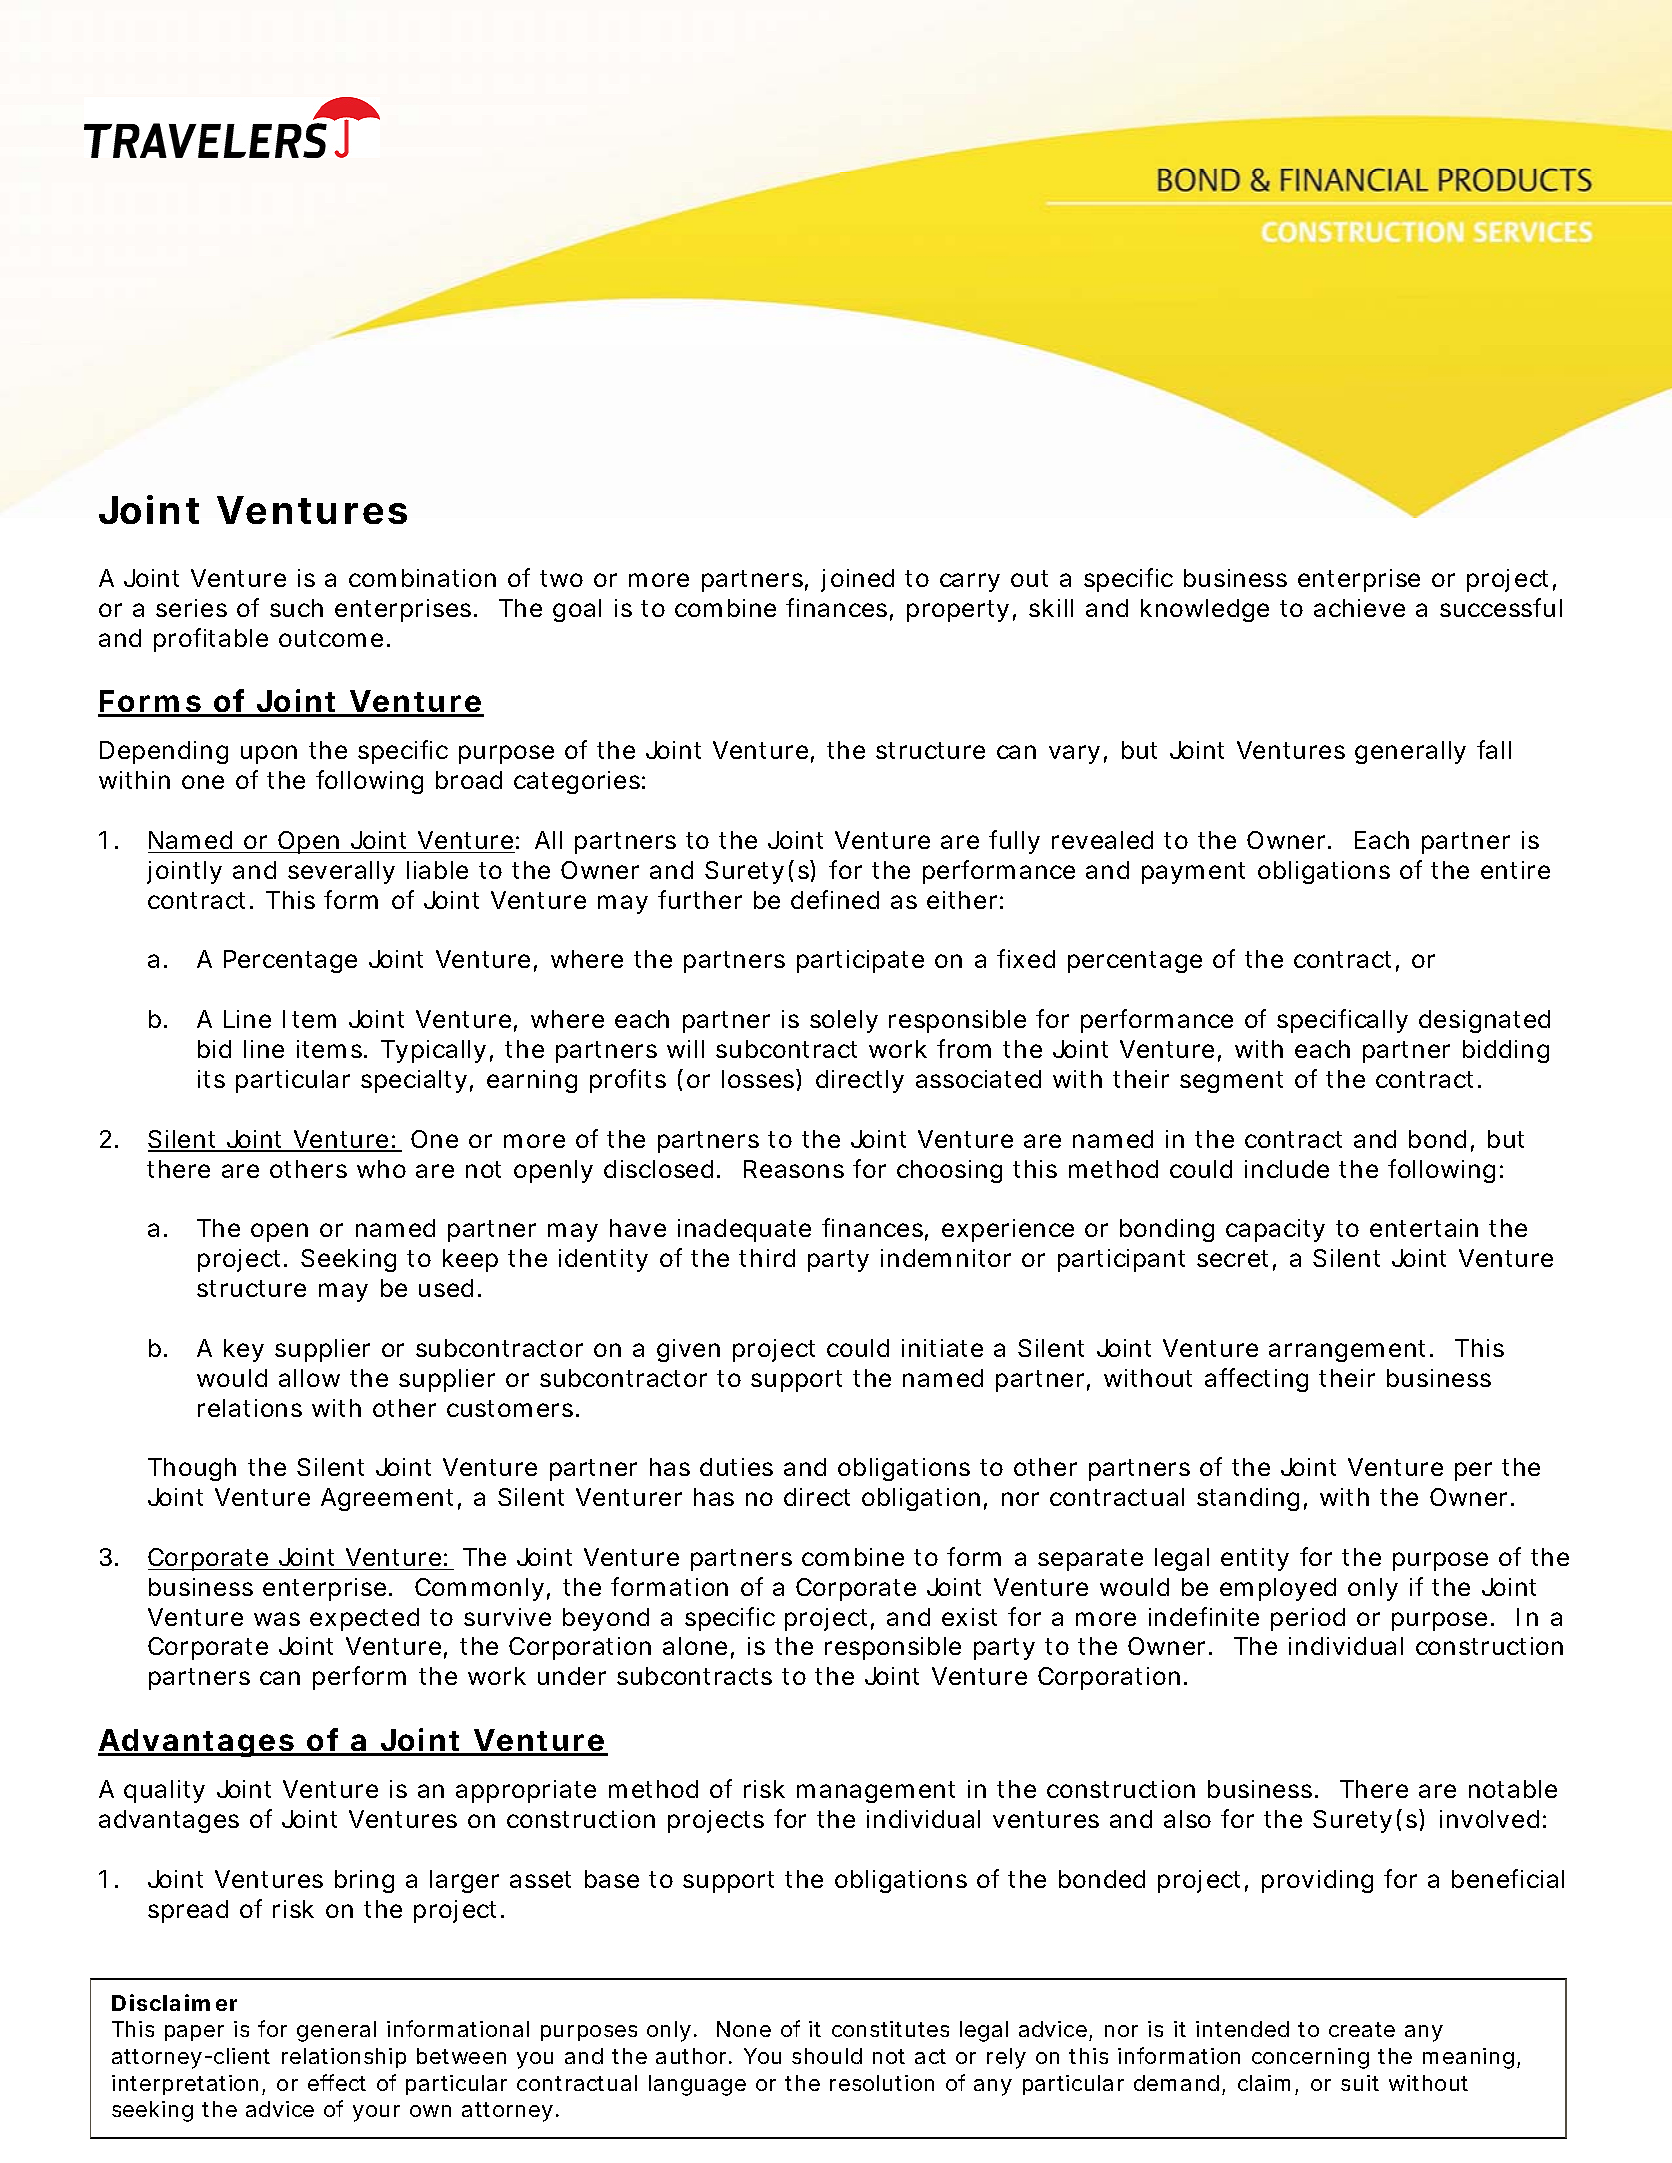  What do you see at coordinates (942, 1348) in the page?
I see `initiate` at bounding box center [942, 1348].
